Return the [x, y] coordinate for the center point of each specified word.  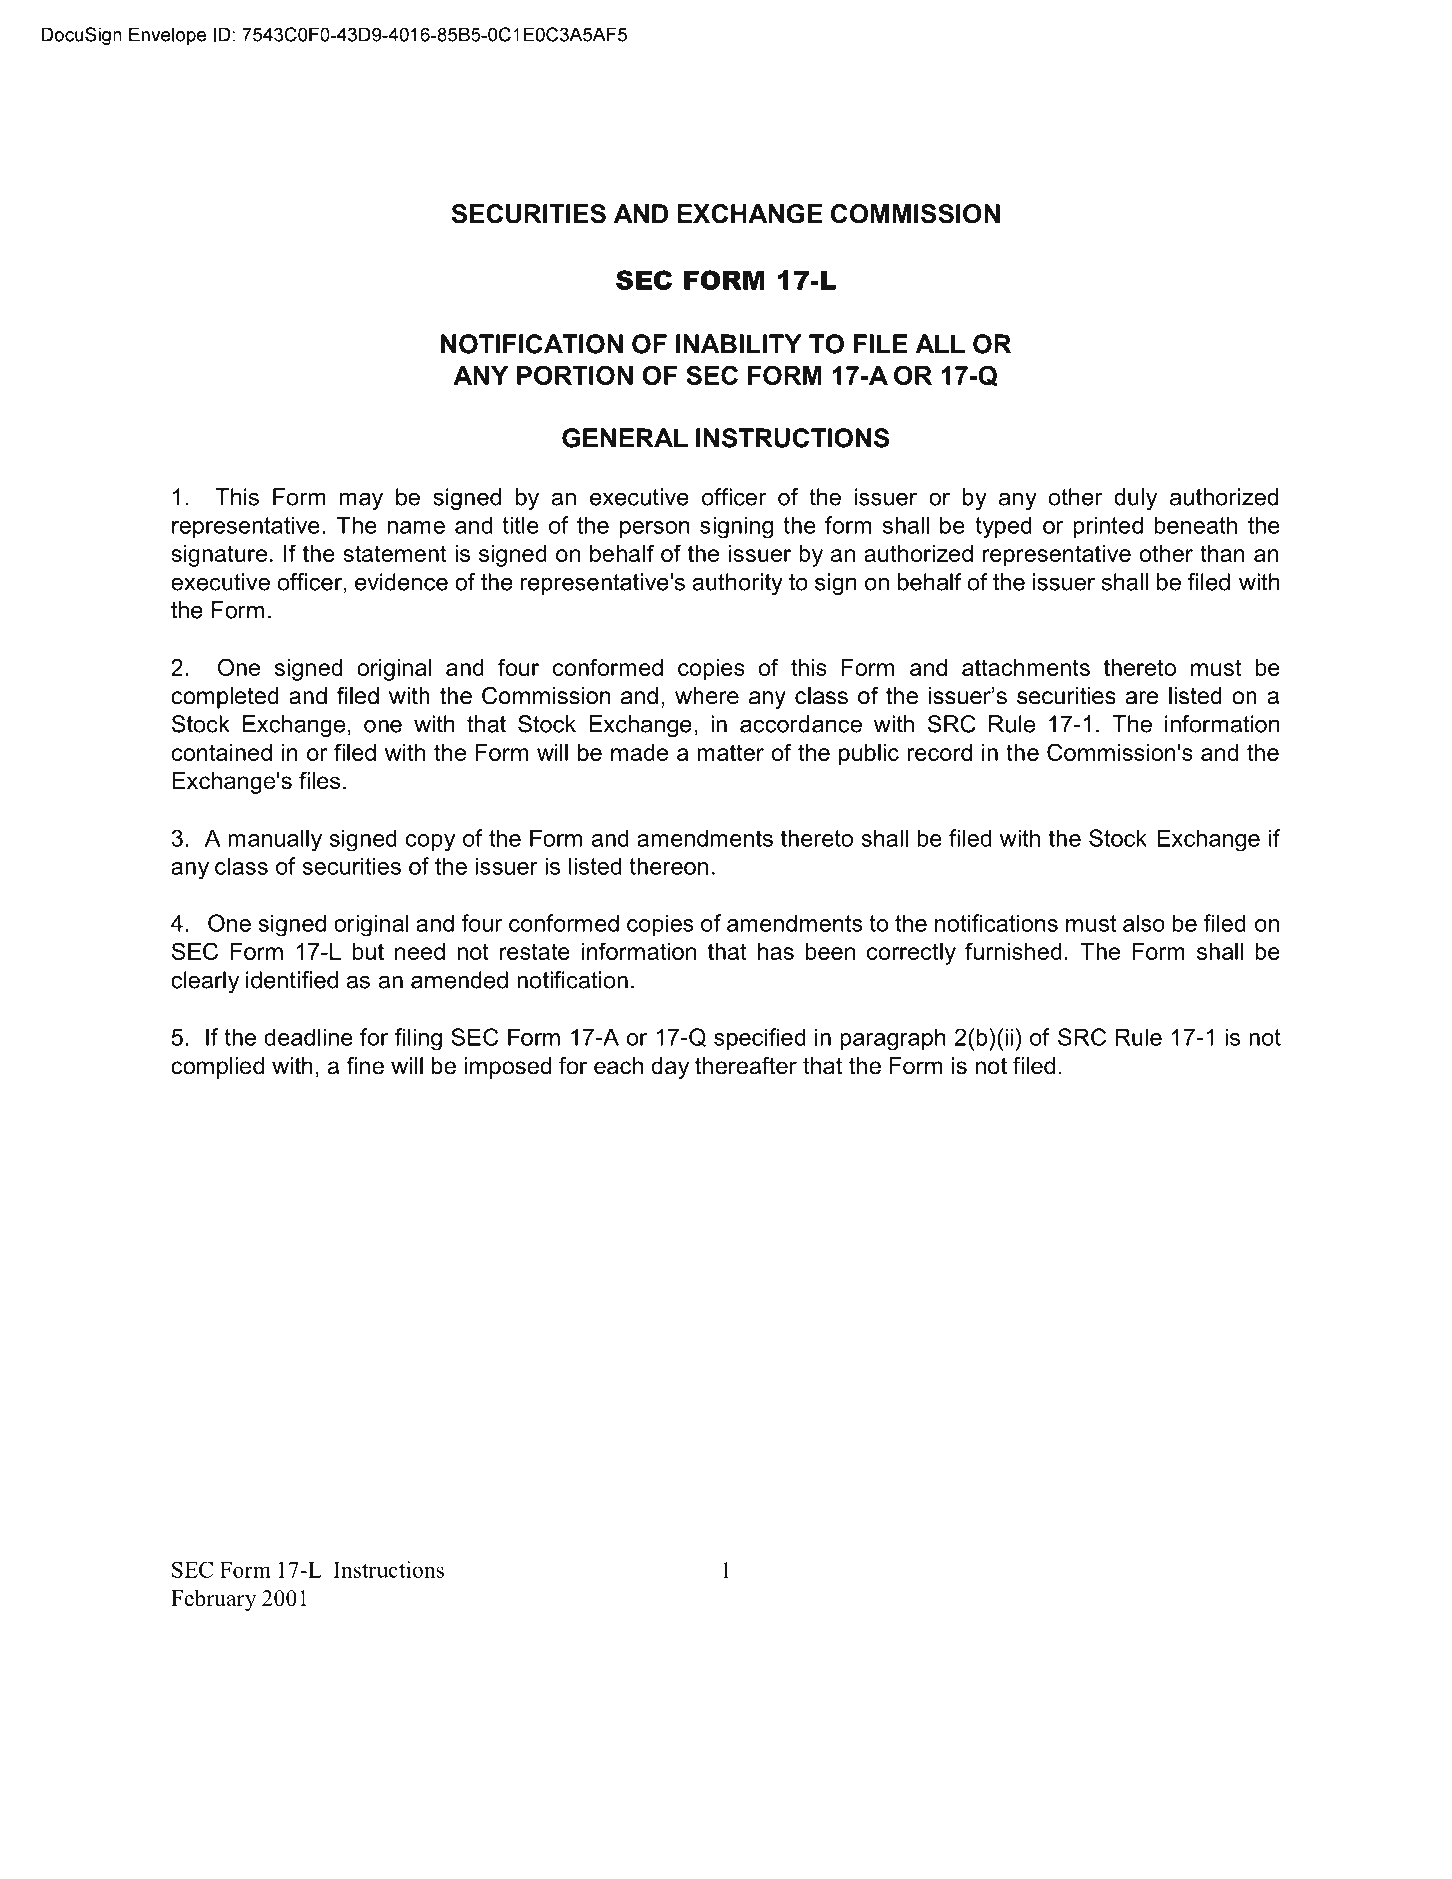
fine [365, 1066]
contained [221, 752]
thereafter [746, 1066]
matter [730, 752]
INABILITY [739, 344]
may [361, 501]
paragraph [893, 1039]
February [214, 1600]
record [939, 752]
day [670, 1068]
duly [1135, 499]
